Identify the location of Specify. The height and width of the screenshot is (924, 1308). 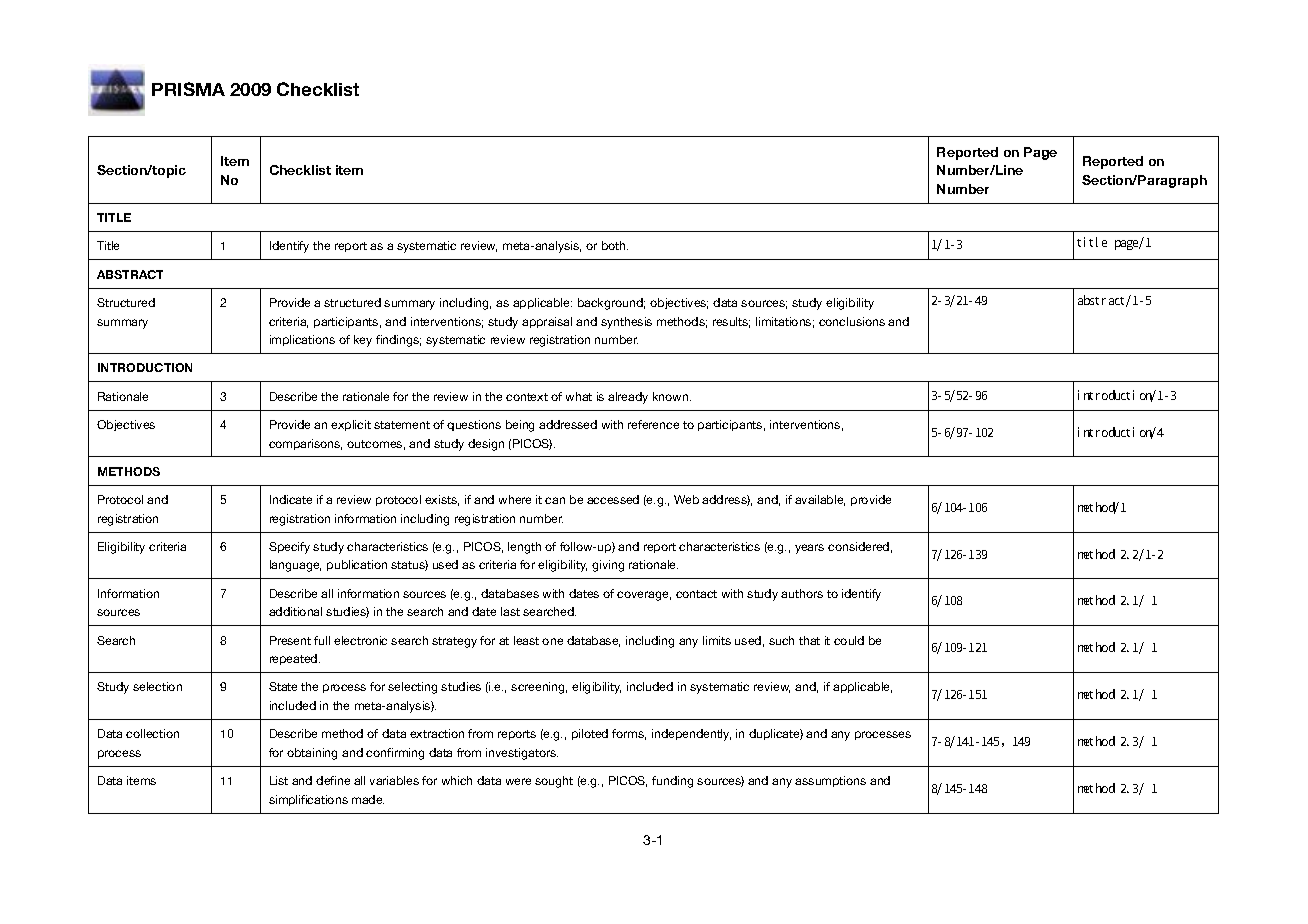
(289, 548).
